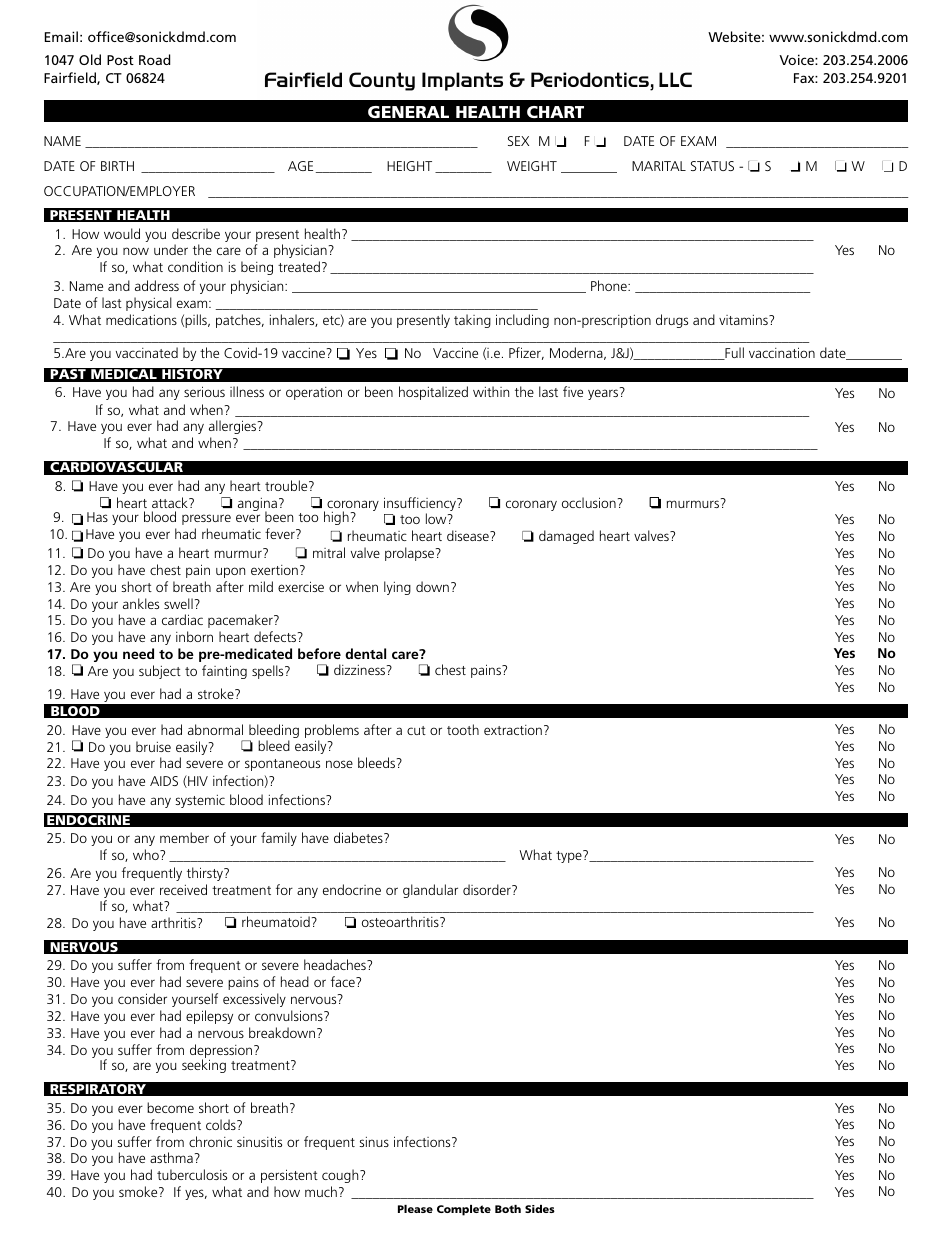  I want to click on tuberculosis, so click(192, 1174).
